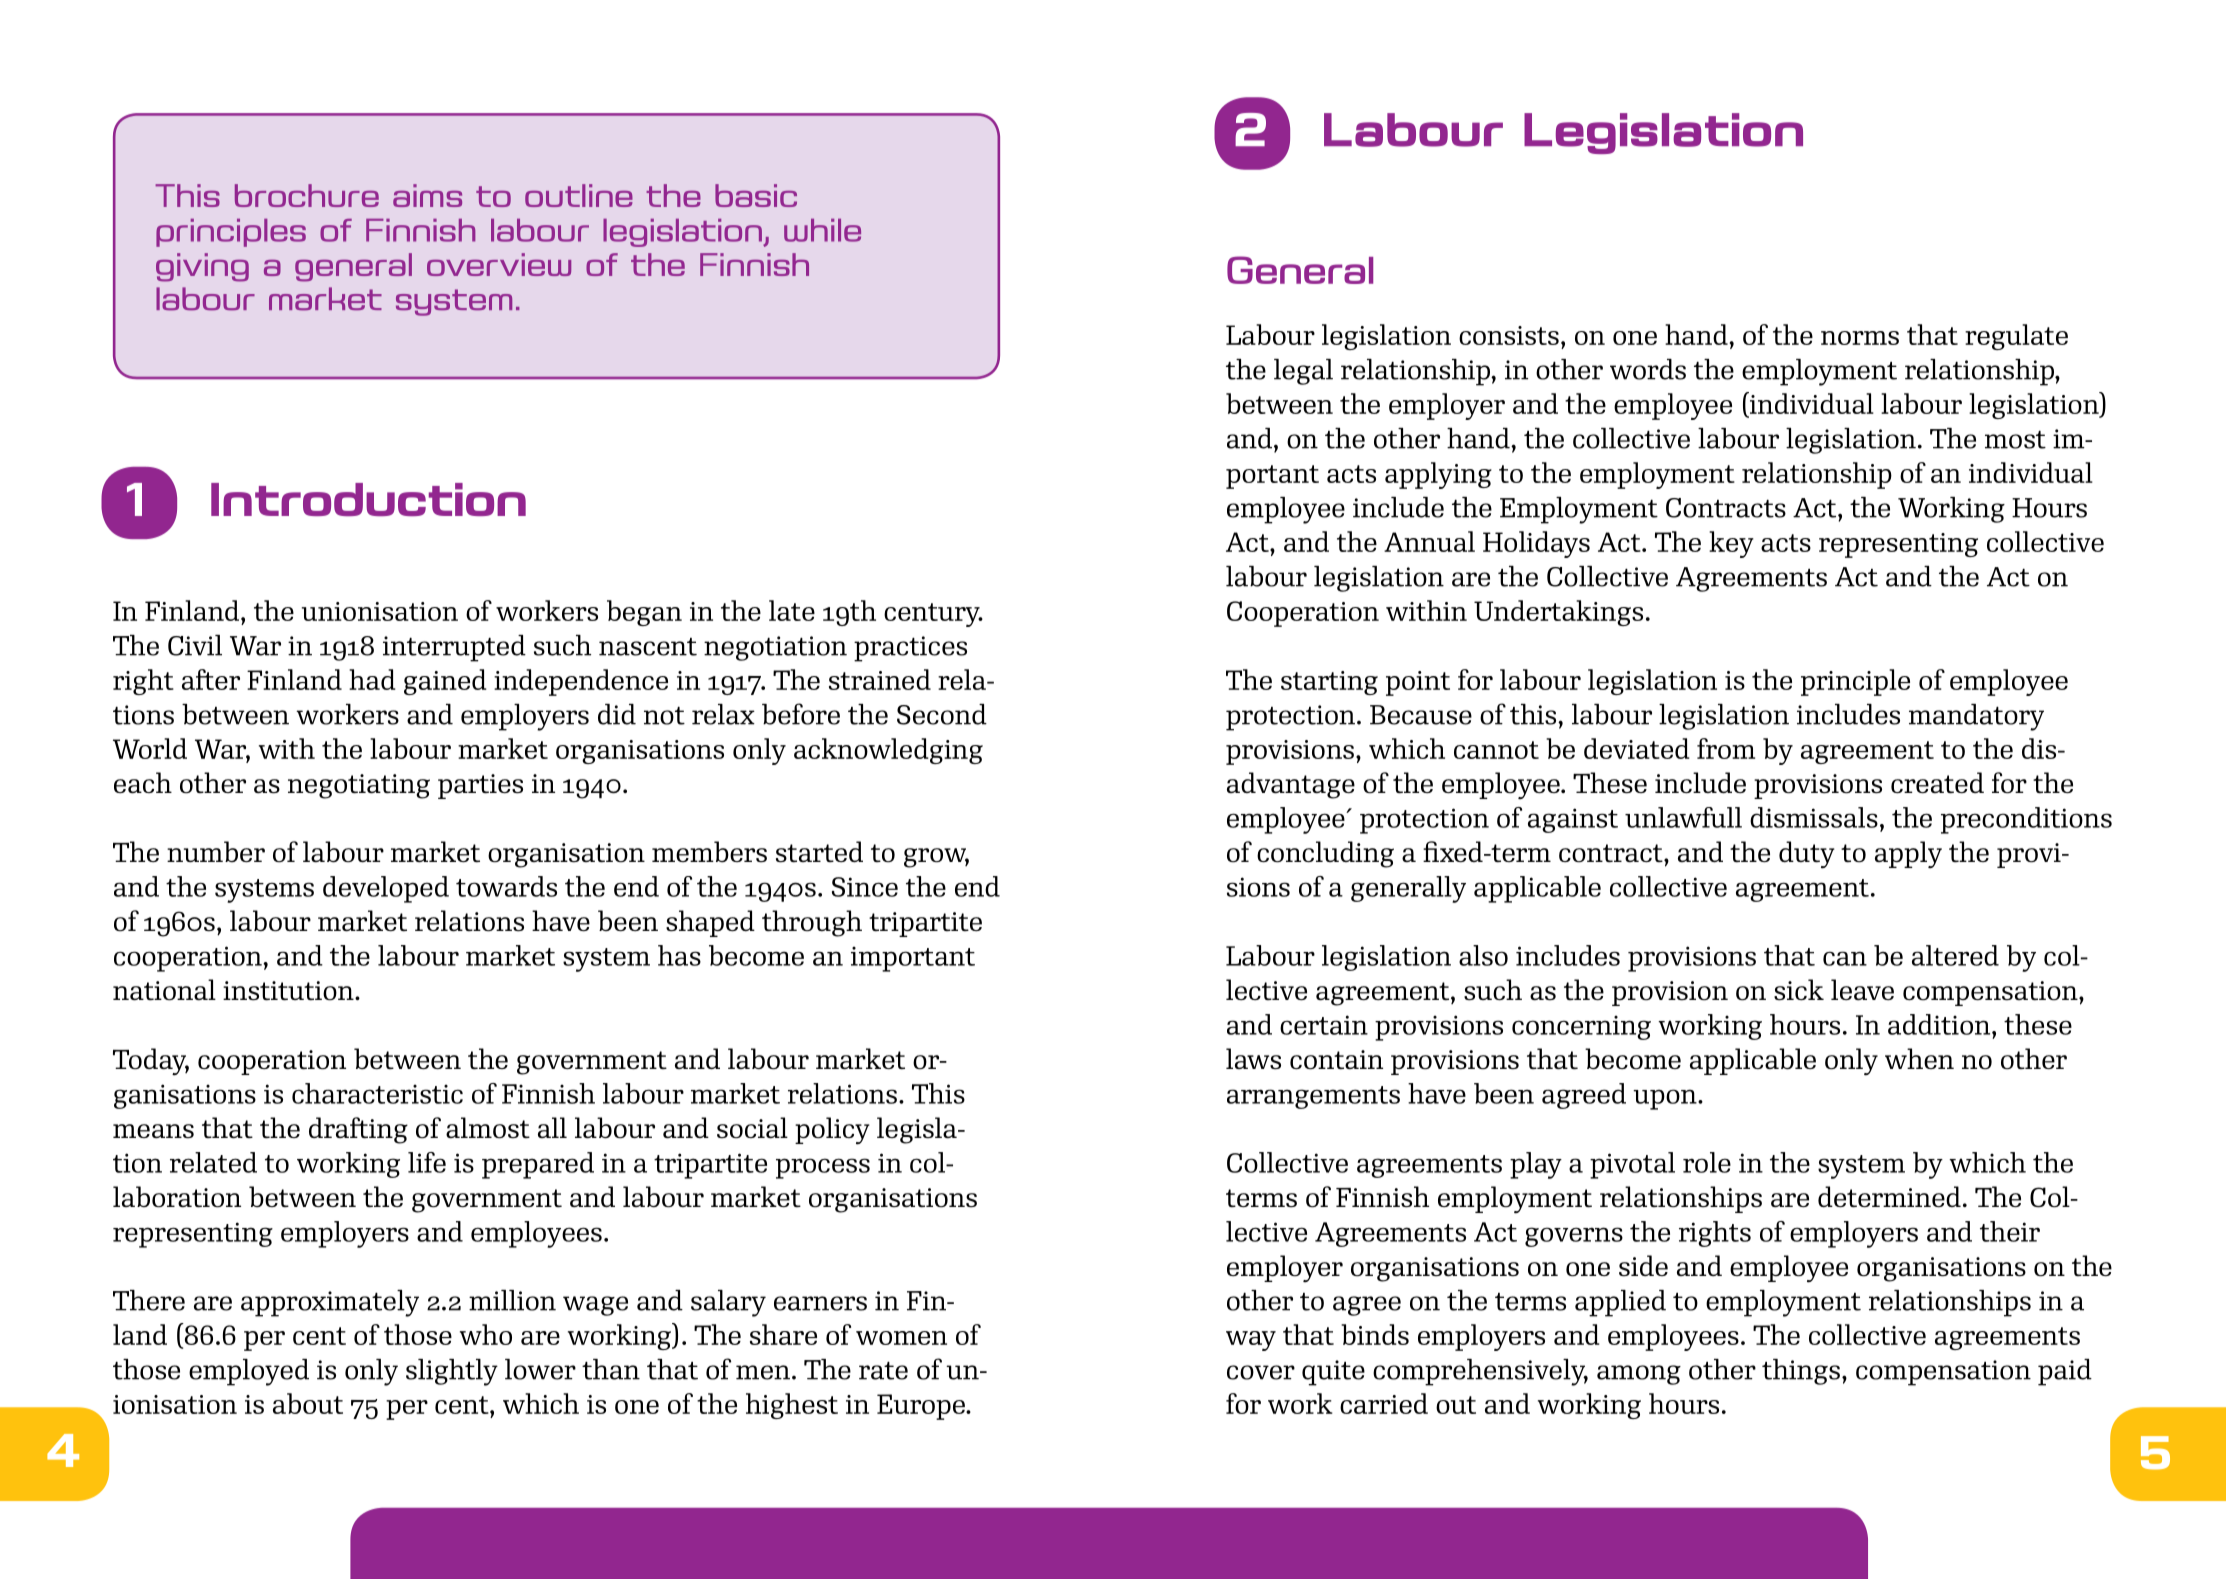 The height and width of the screenshot is (1579, 2226). Describe the element at coordinates (1862, 989) in the screenshot. I see `leave` at that location.
